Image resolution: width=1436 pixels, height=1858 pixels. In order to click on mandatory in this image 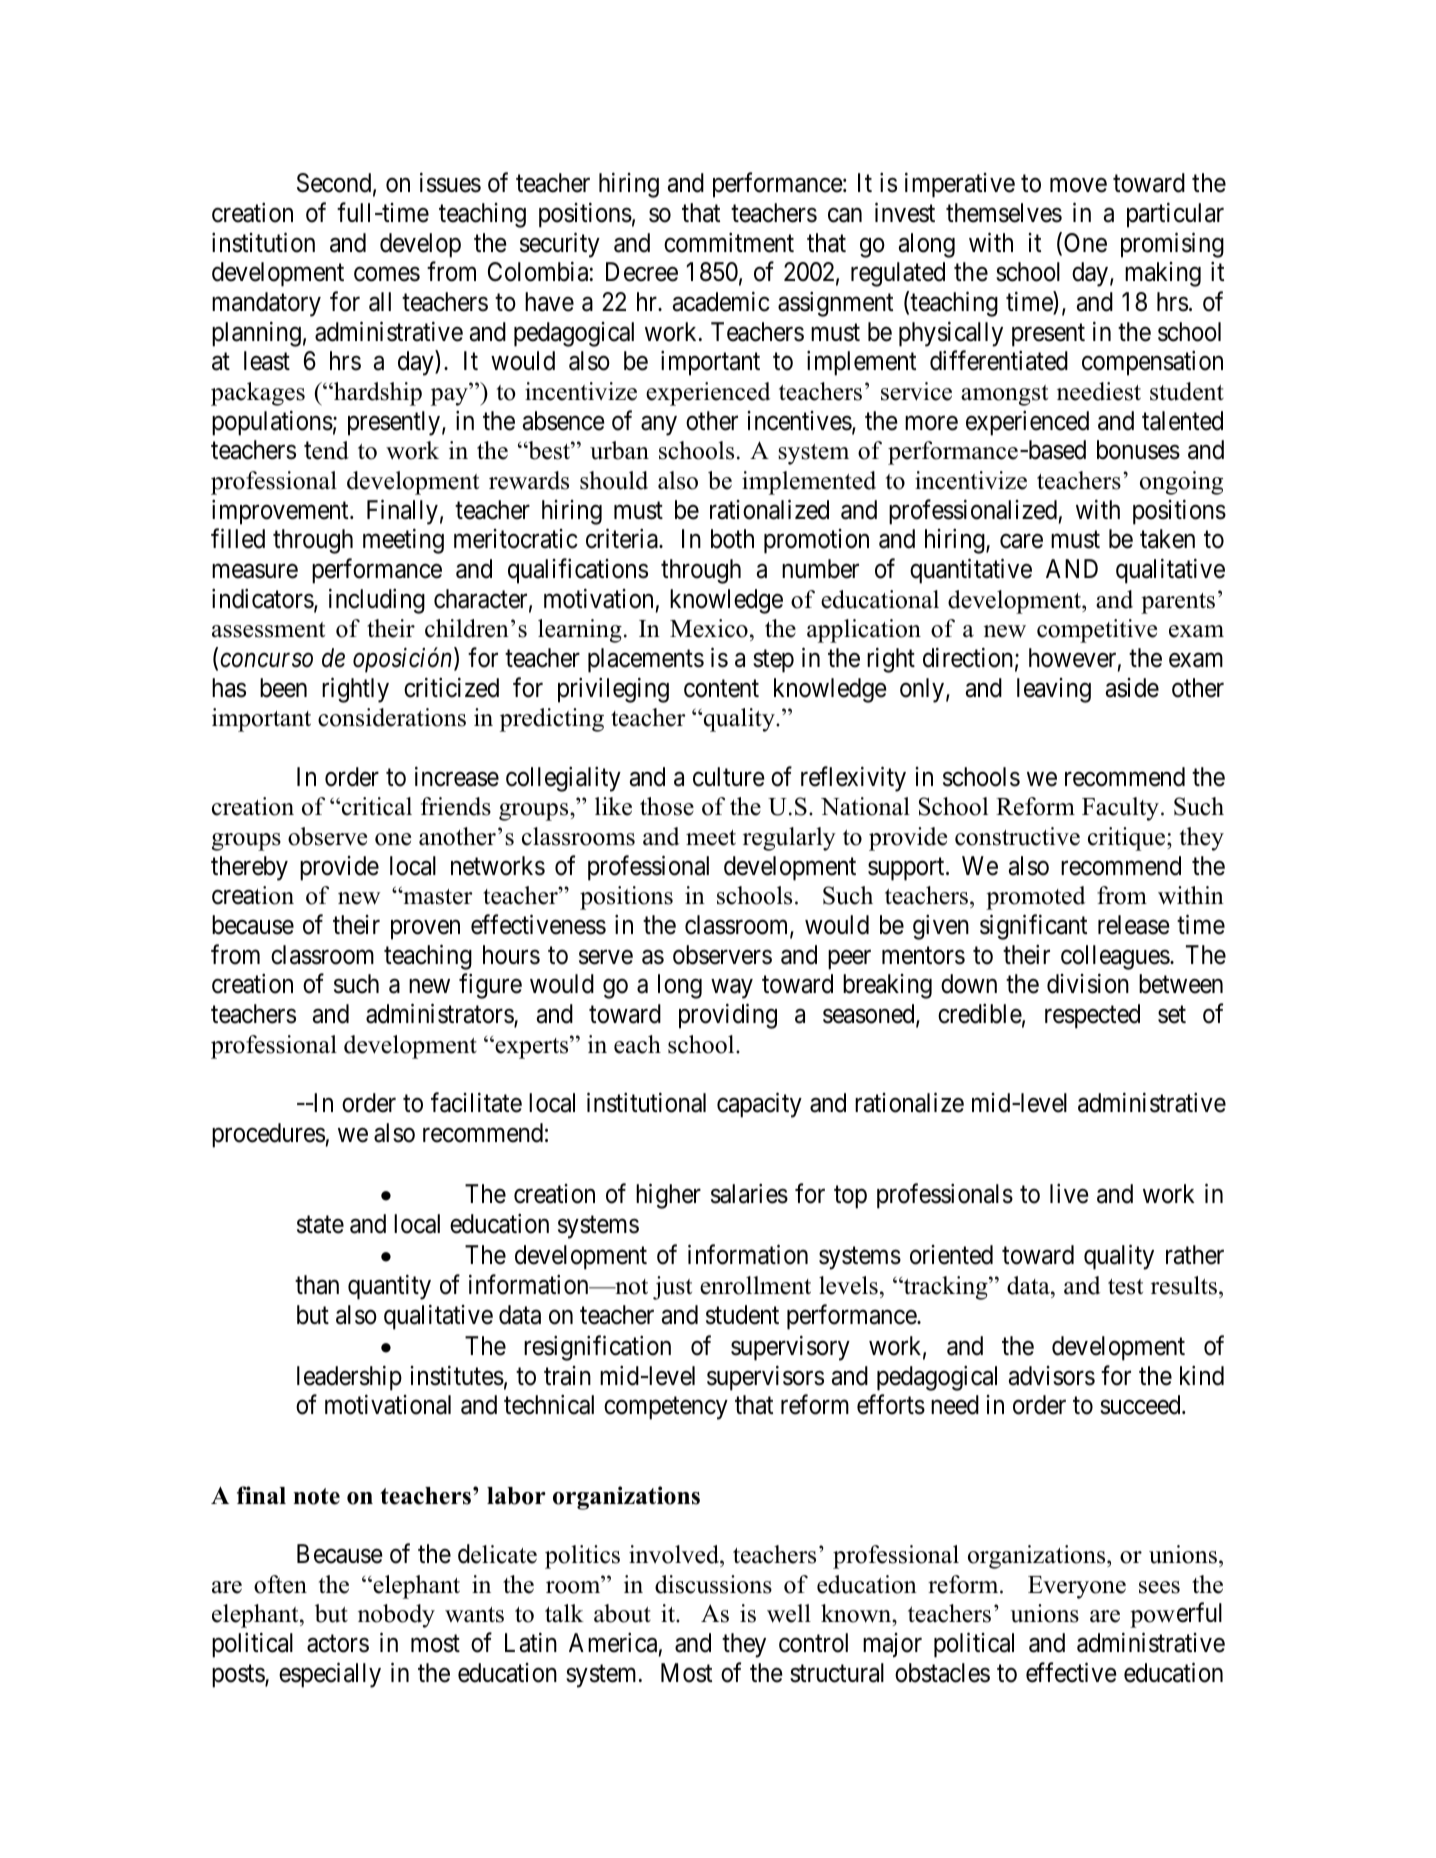, I will do `click(266, 304)`.
